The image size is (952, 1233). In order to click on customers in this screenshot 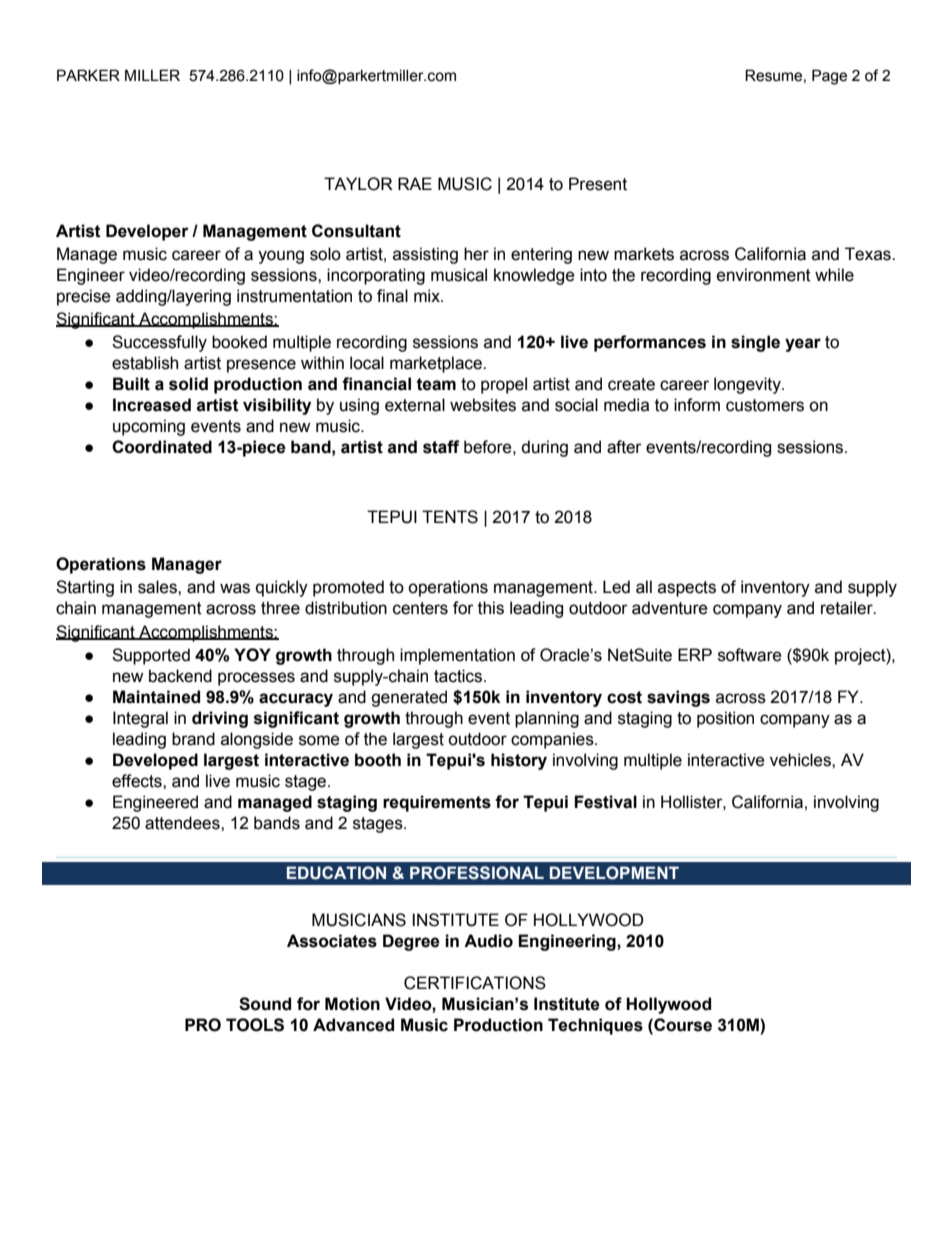, I will do `click(765, 405)`.
